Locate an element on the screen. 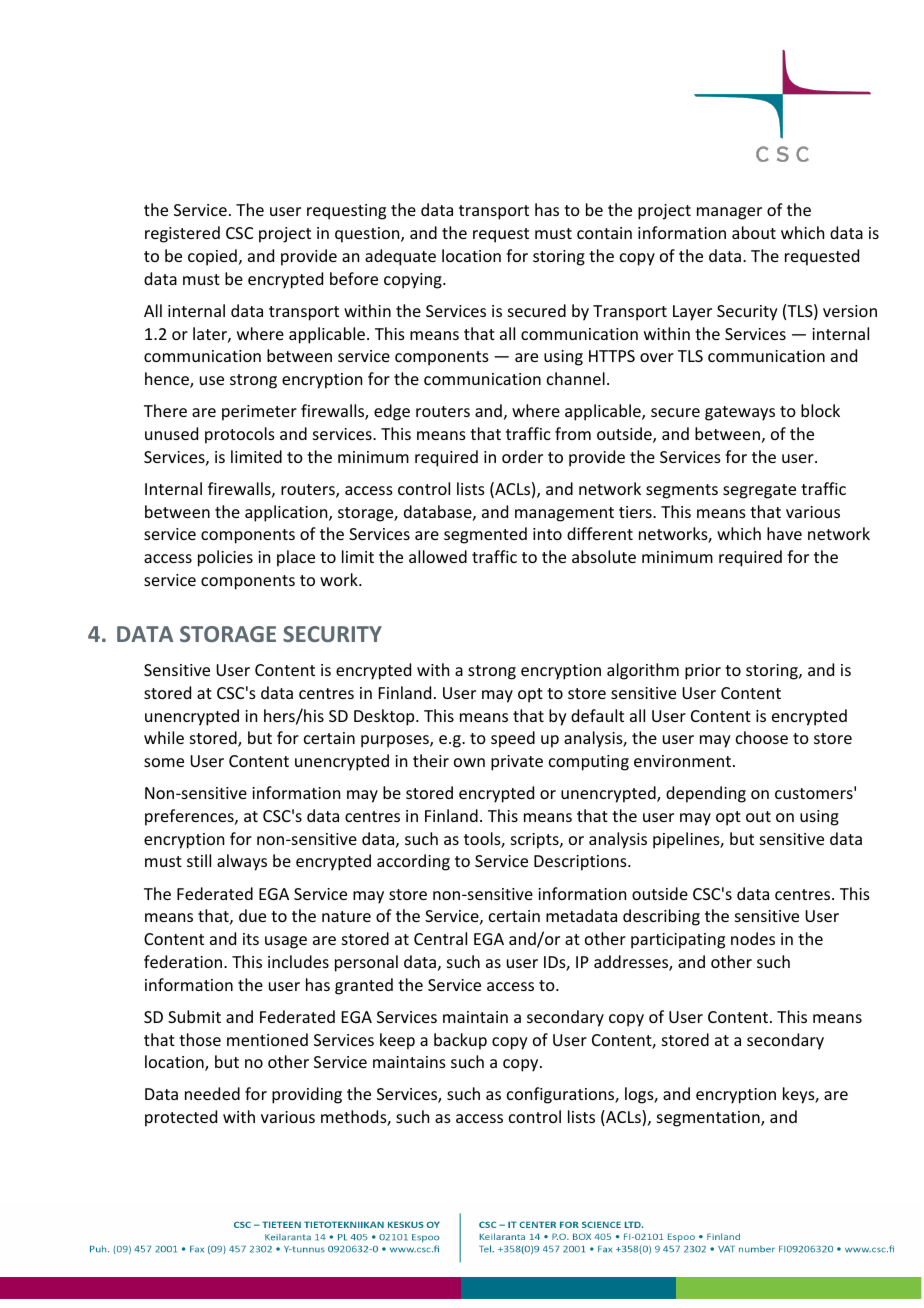  needed is located at coordinates (212, 1093).
